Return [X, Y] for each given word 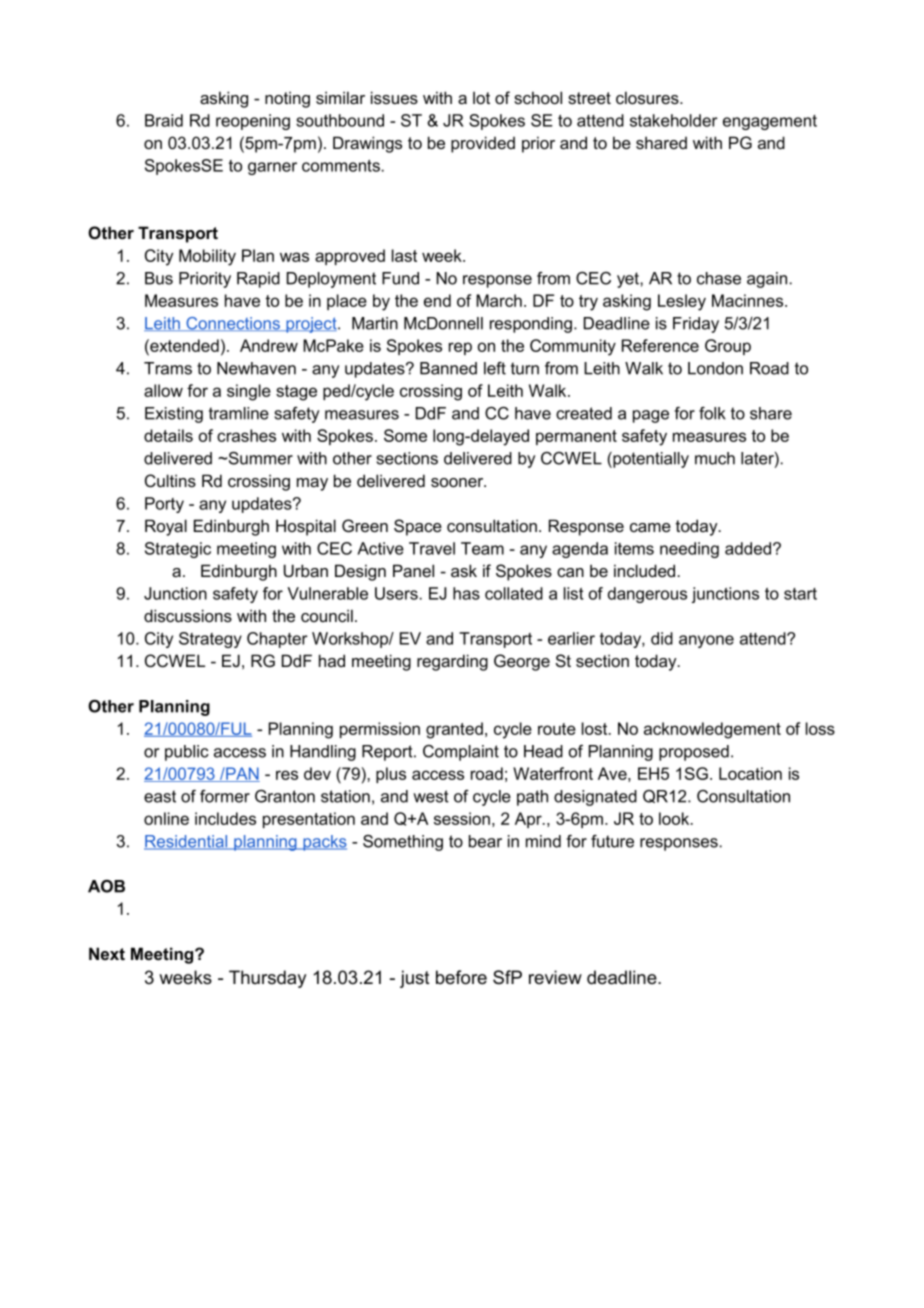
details [168, 435]
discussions [188, 615]
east [160, 796]
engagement [770, 122]
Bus [159, 278]
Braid [164, 120]
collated [514, 593]
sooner [458, 482]
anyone [706, 641]
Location [750, 773]
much [715, 458]
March [499, 300]
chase [719, 278]
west [431, 796]
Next [107, 953]
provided [483, 144]
